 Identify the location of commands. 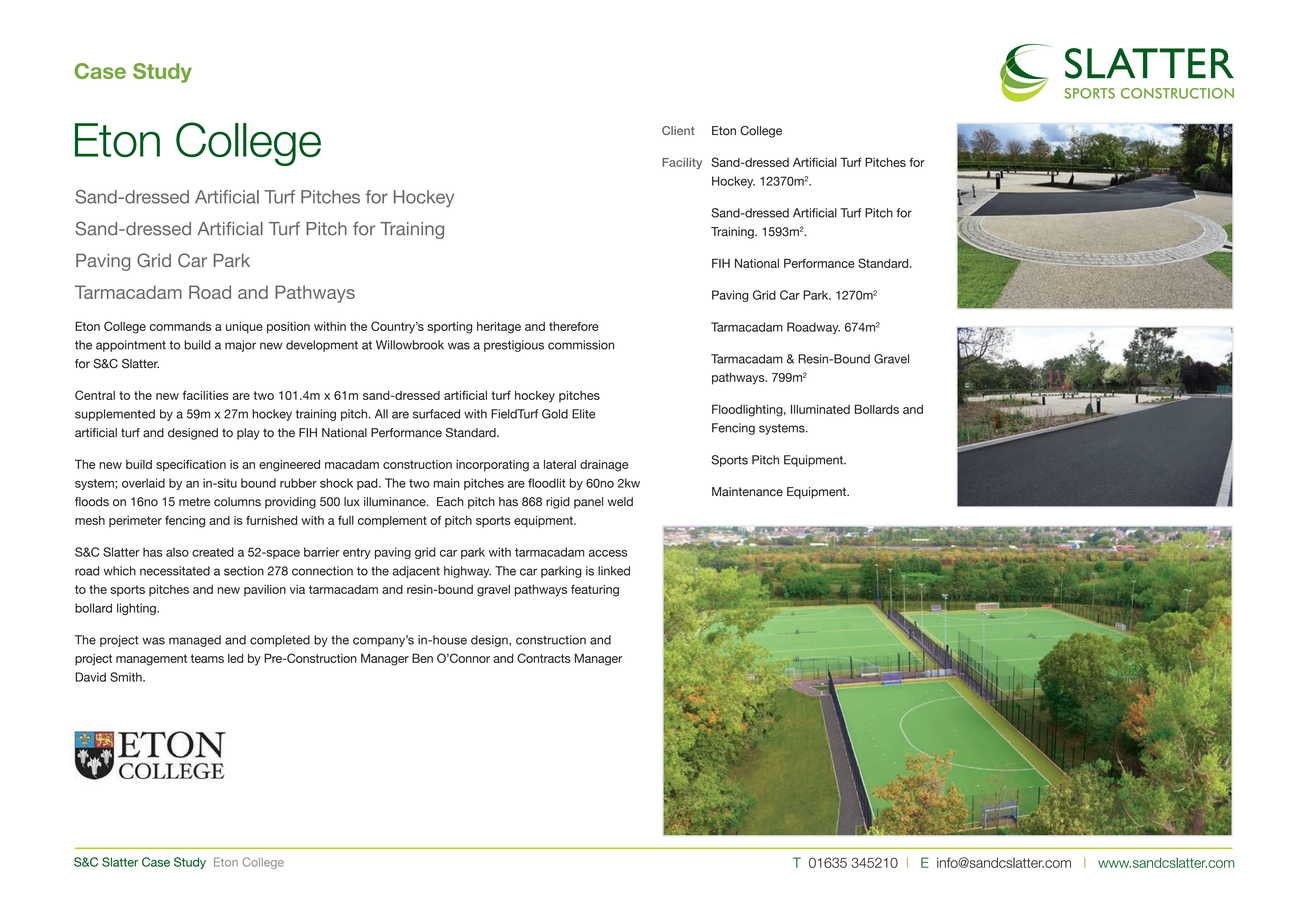
(180, 326).
